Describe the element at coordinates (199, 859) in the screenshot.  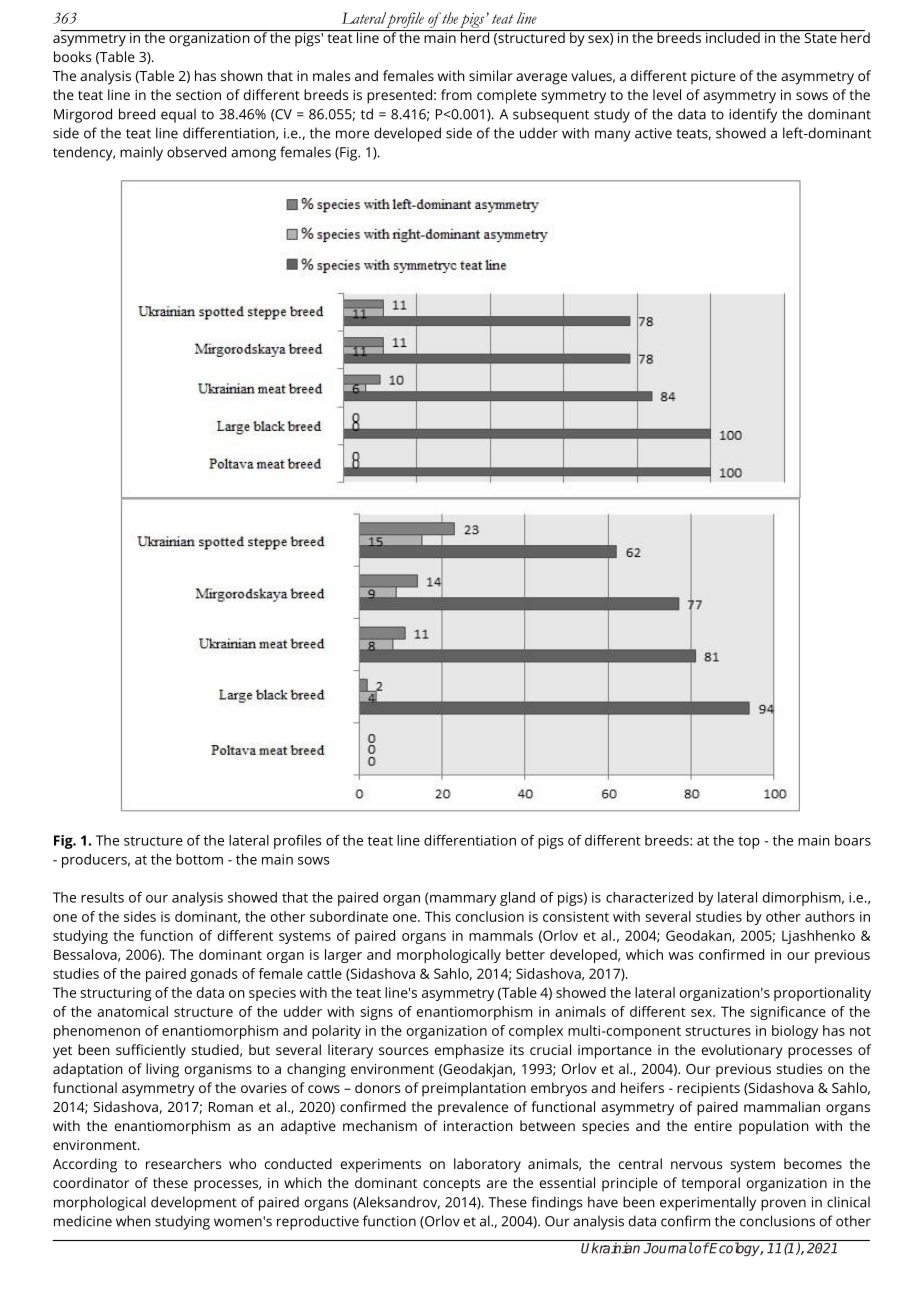
I see `bottom` at that location.
